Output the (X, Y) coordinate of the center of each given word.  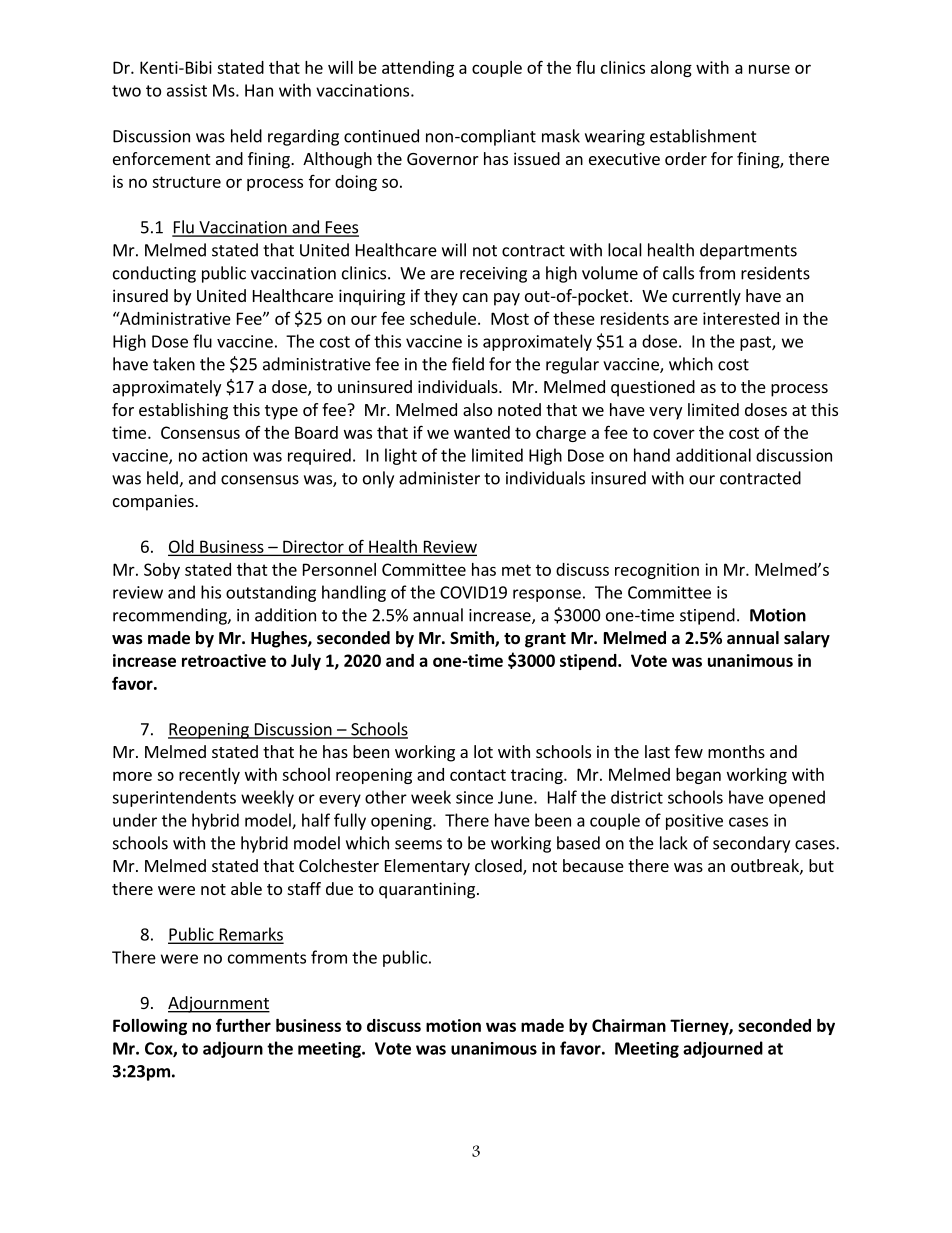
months (736, 751)
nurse (769, 69)
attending (418, 69)
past (756, 343)
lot (483, 751)
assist (187, 90)
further (243, 1025)
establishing (183, 411)
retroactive (224, 660)
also (477, 409)
